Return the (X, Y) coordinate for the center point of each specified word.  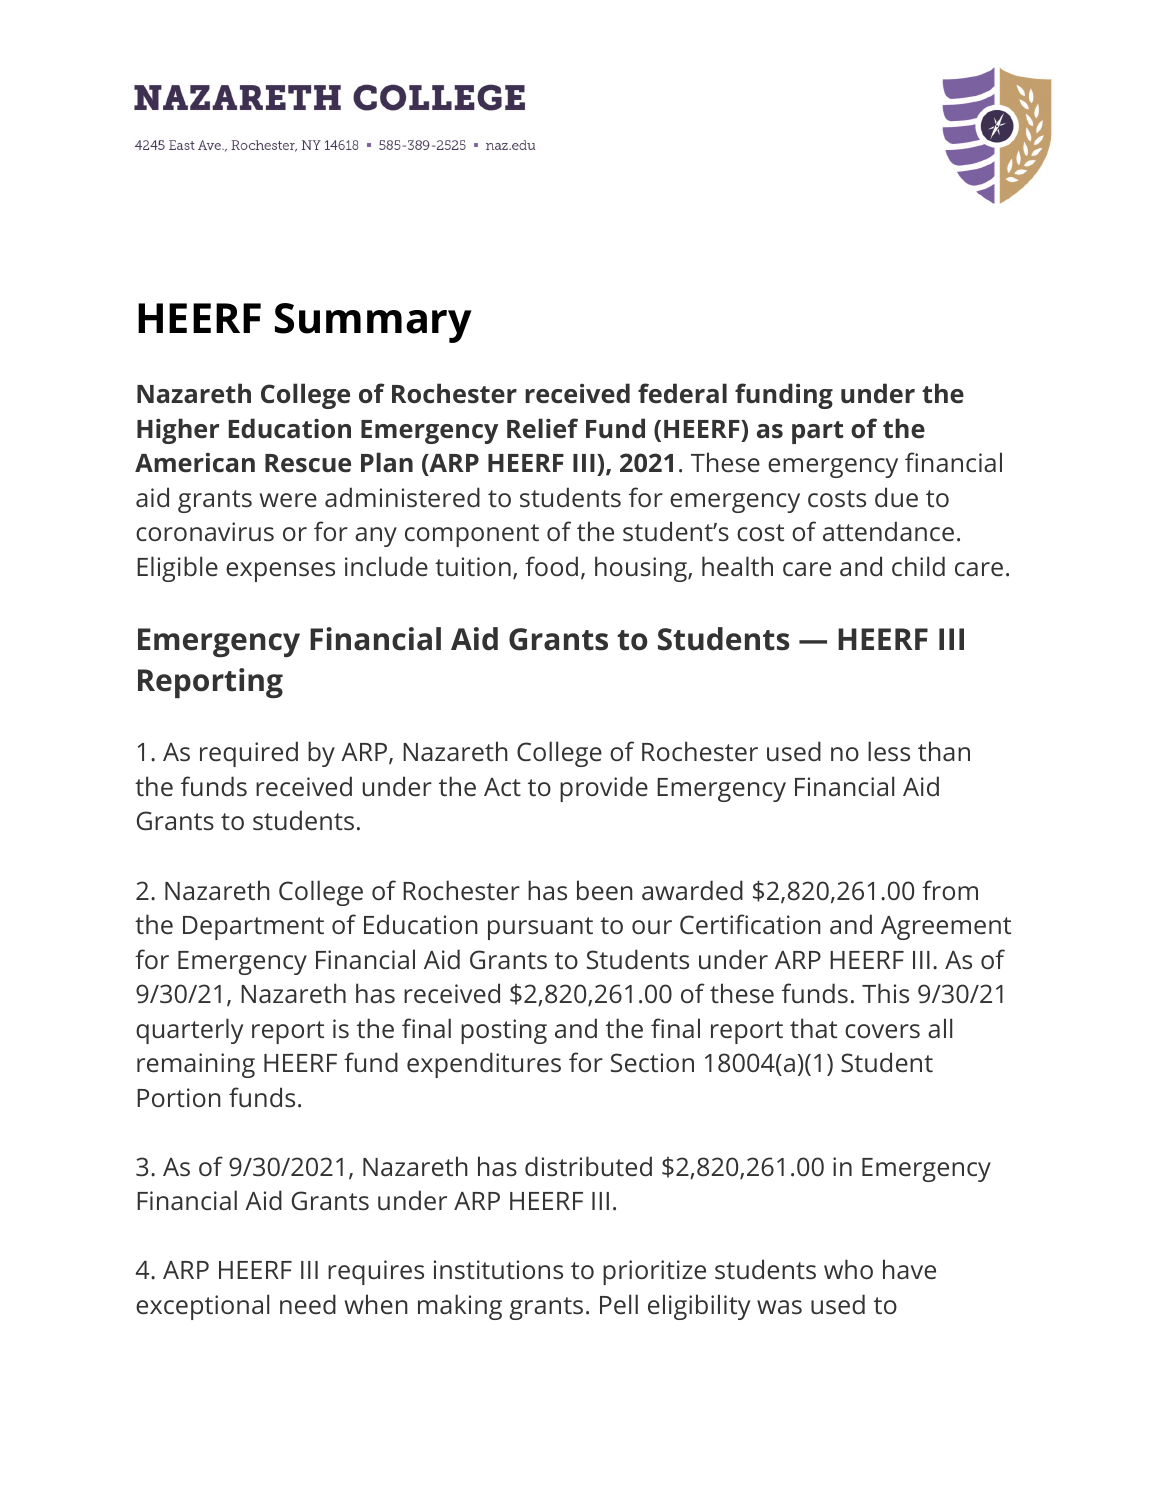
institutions (498, 1269)
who (848, 1269)
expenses (280, 572)
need (308, 1304)
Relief (542, 428)
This (885, 993)
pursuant (540, 928)
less (889, 751)
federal (682, 393)
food (551, 566)
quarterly (189, 1031)
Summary (373, 323)
